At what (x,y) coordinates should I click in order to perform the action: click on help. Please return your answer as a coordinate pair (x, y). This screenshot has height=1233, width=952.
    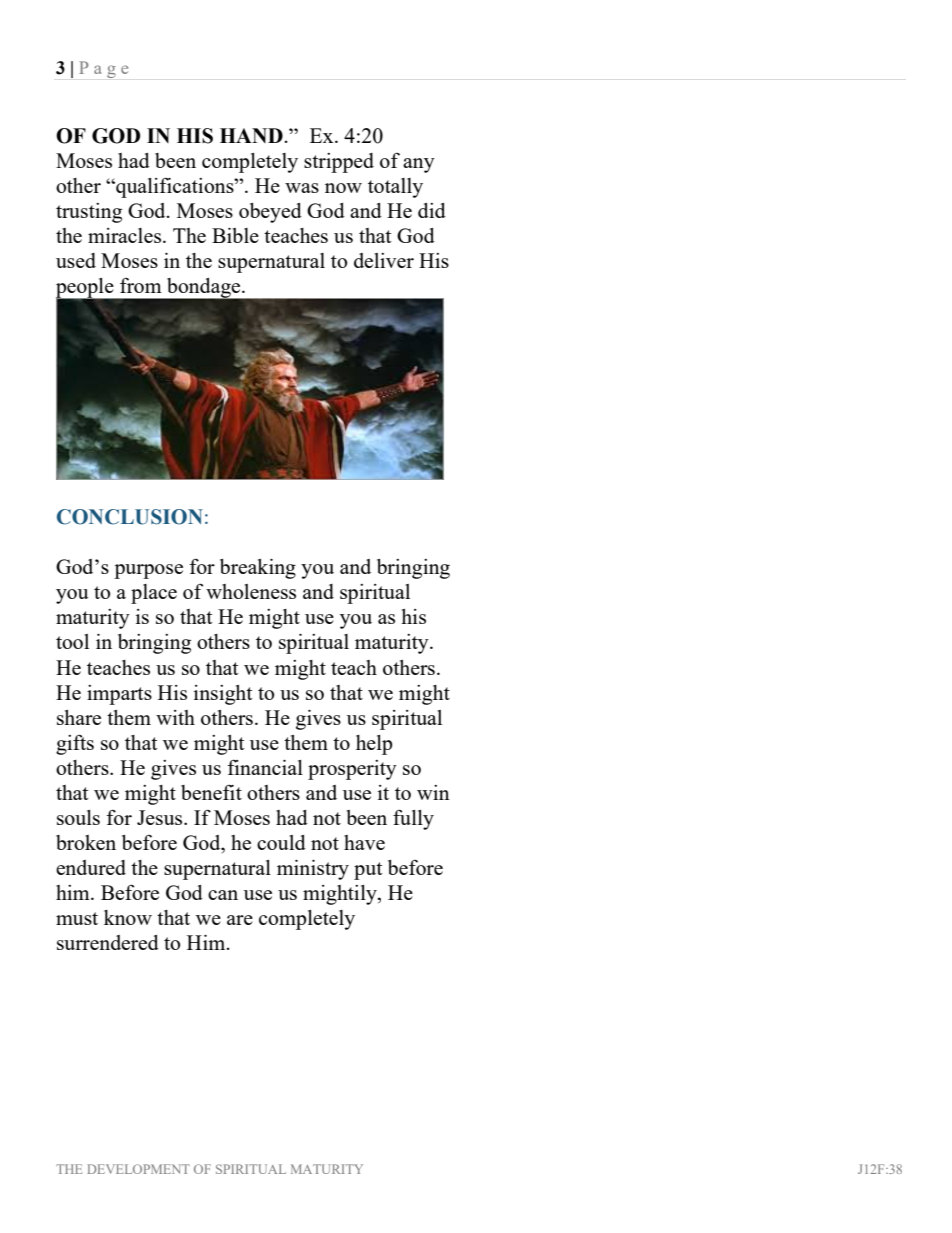
    Looking at the image, I should click on (374, 745).
